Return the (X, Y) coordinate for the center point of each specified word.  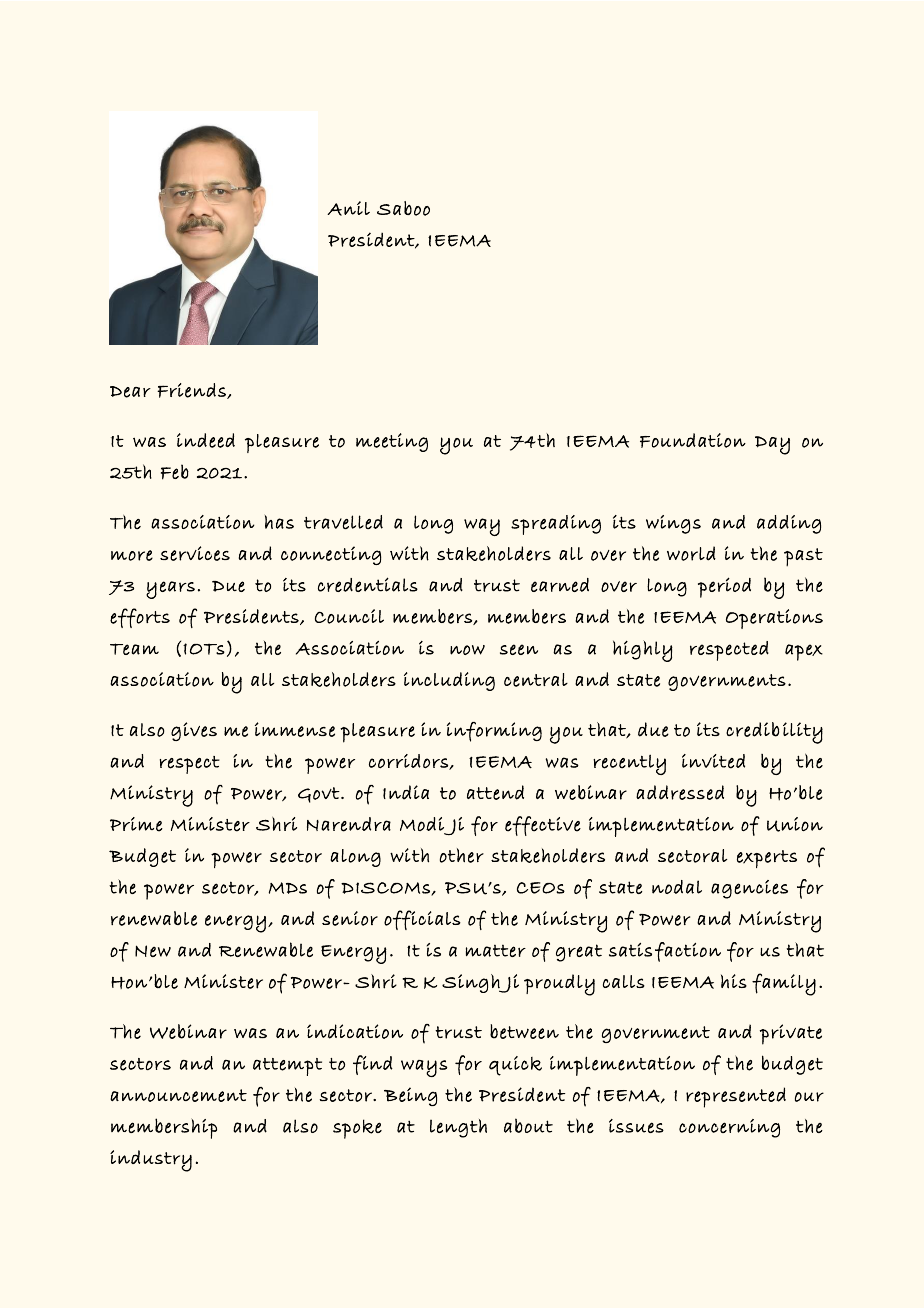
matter (496, 950)
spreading (556, 525)
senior (350, 918)
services (195, 553)
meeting (392, 442)
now (467, 650)
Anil (348, 208)
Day (772, 445)
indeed (206, 440)
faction (688, 952)
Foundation (693, 440)
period (724, 587)
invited (713, 761)
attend (495, 792)
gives (194, 731)
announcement (178, 1095)
